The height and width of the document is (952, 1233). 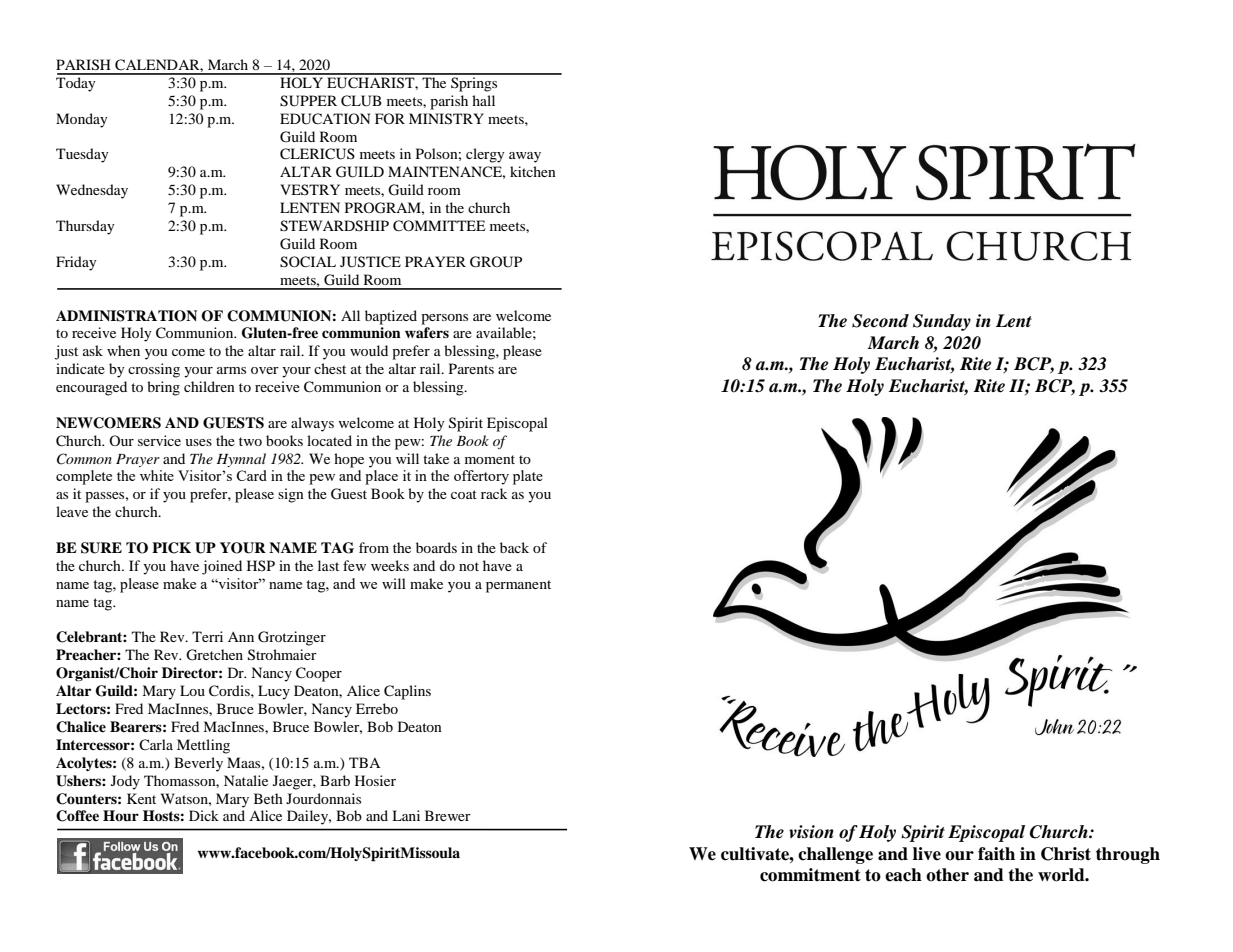 What do you see at coordinates (121, 815) in the document?
I see `Hour` at bounding box center [121, 815].
